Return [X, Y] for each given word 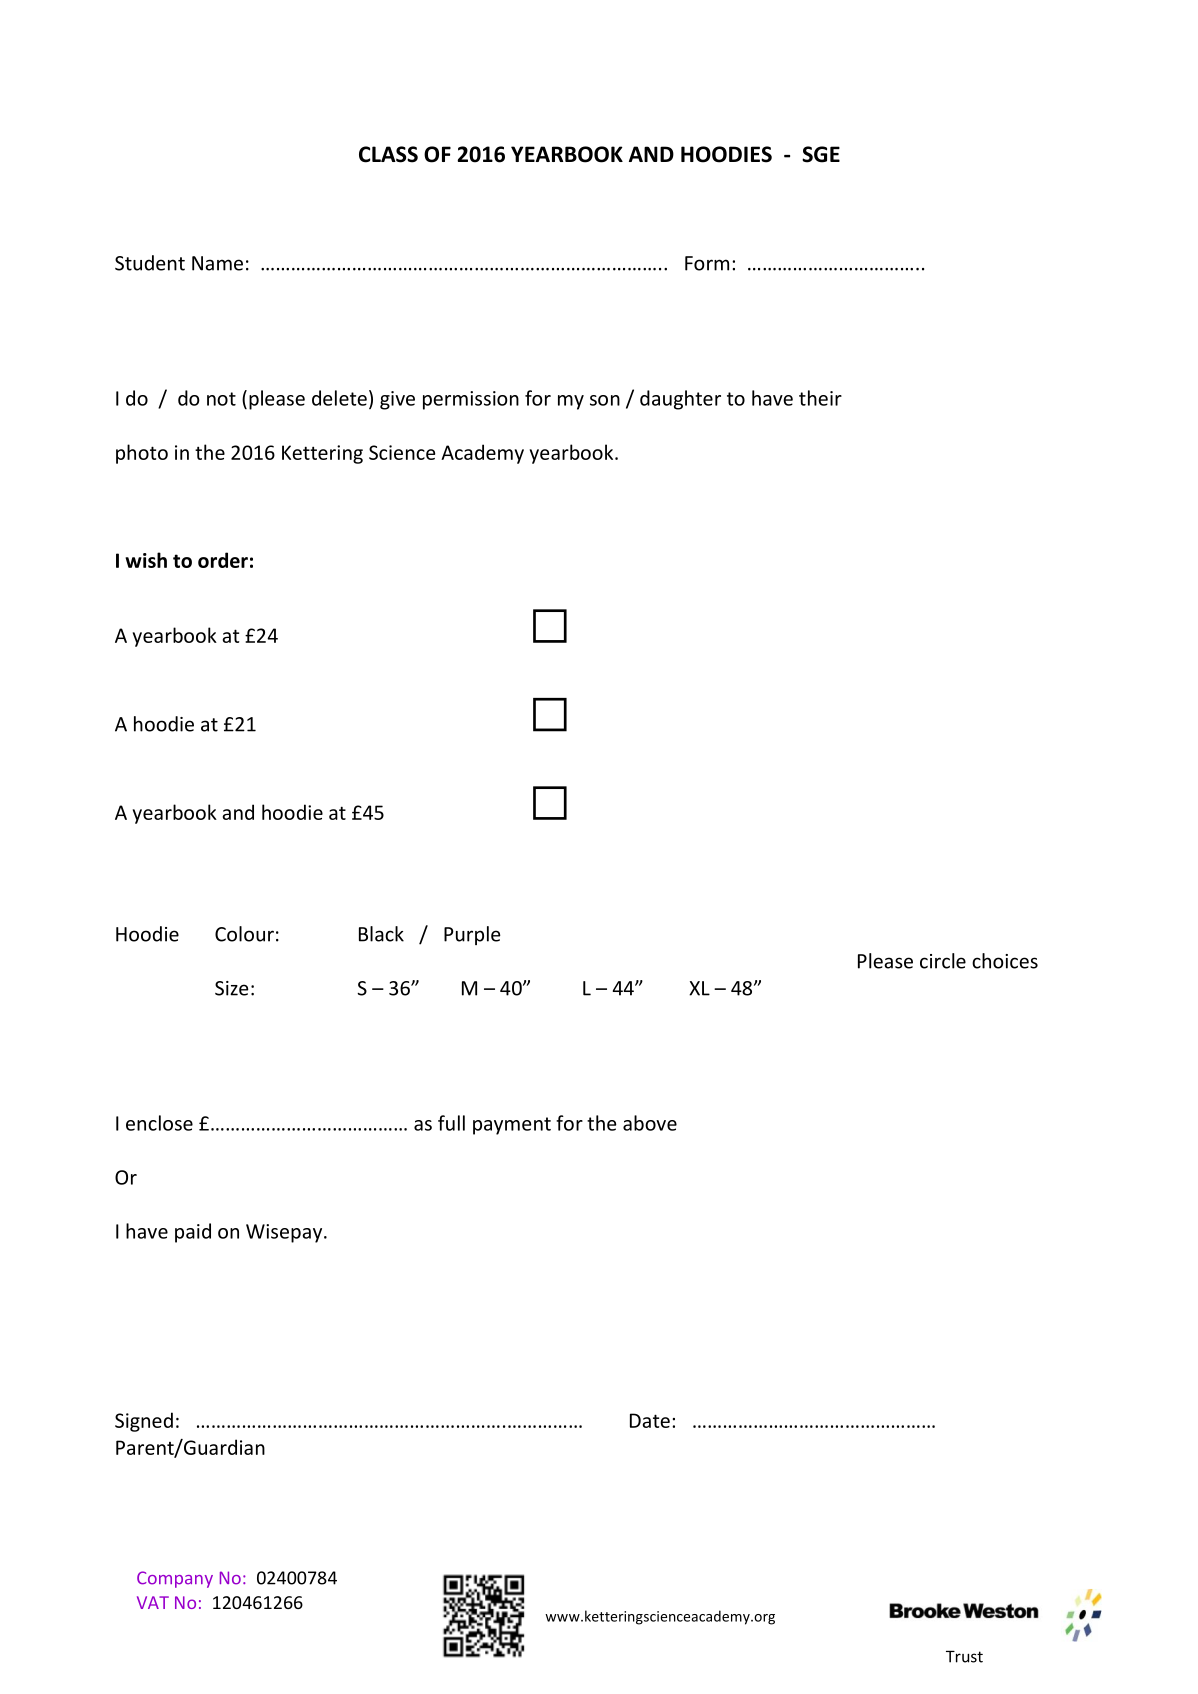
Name [217, 263]
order [223, 560]
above [650, 1123]
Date [650, 1420]
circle [943, 961]
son [605, 400]
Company [175, 1579]
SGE [821, 154]
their [820, 398]
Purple [472, 935]
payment [512, 1126]
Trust [964, 1657]
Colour [244, 934]
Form [707, 263]
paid [193, 1233]
